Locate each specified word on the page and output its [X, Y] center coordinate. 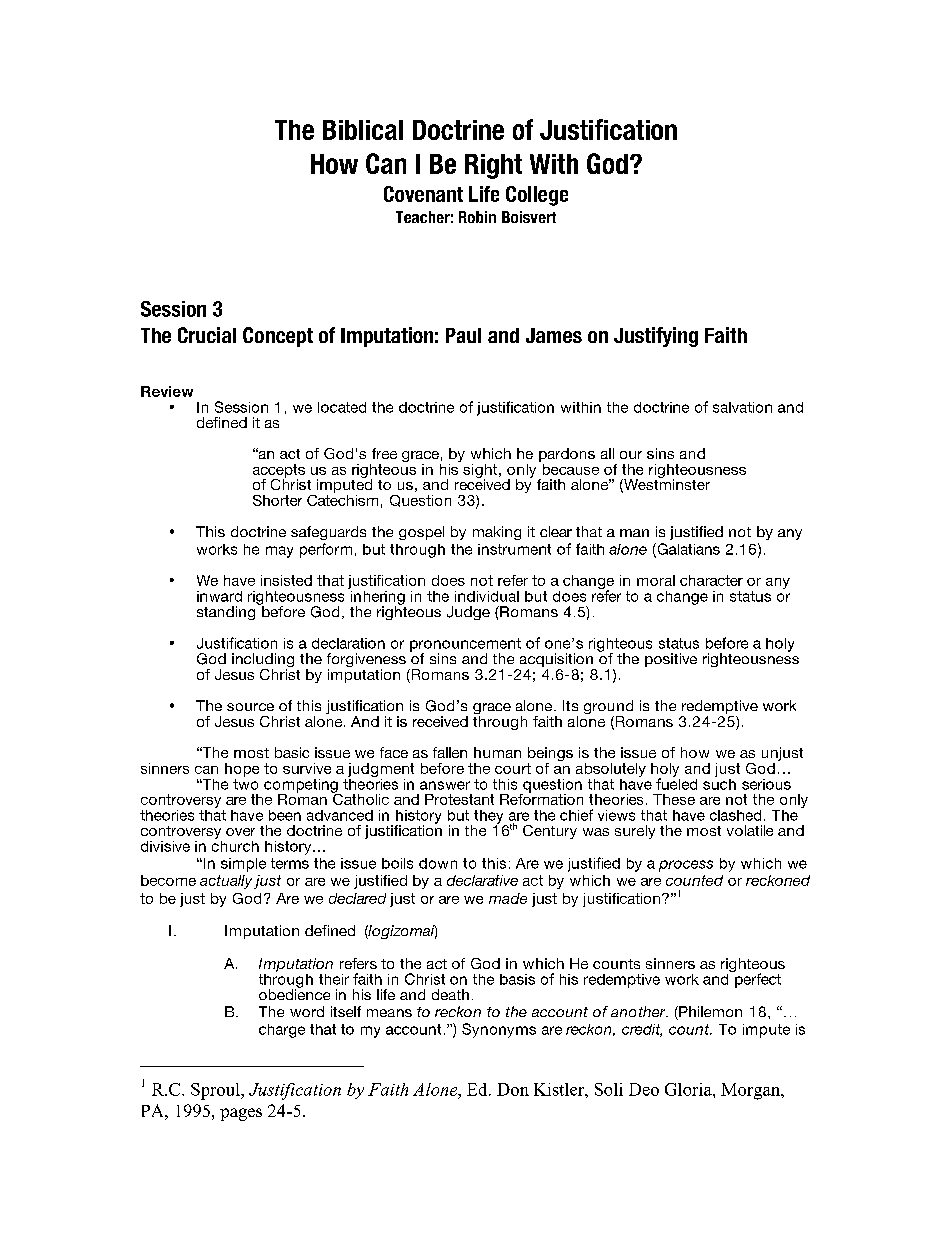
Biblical [363, 130]
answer [445, 785]
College [537, 196]
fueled [676, 783]
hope [242, 770]
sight [480, 472]
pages [241, 1114]
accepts [279, 472]
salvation [742, 407]
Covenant [423, 194]
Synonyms [499, 1030]
